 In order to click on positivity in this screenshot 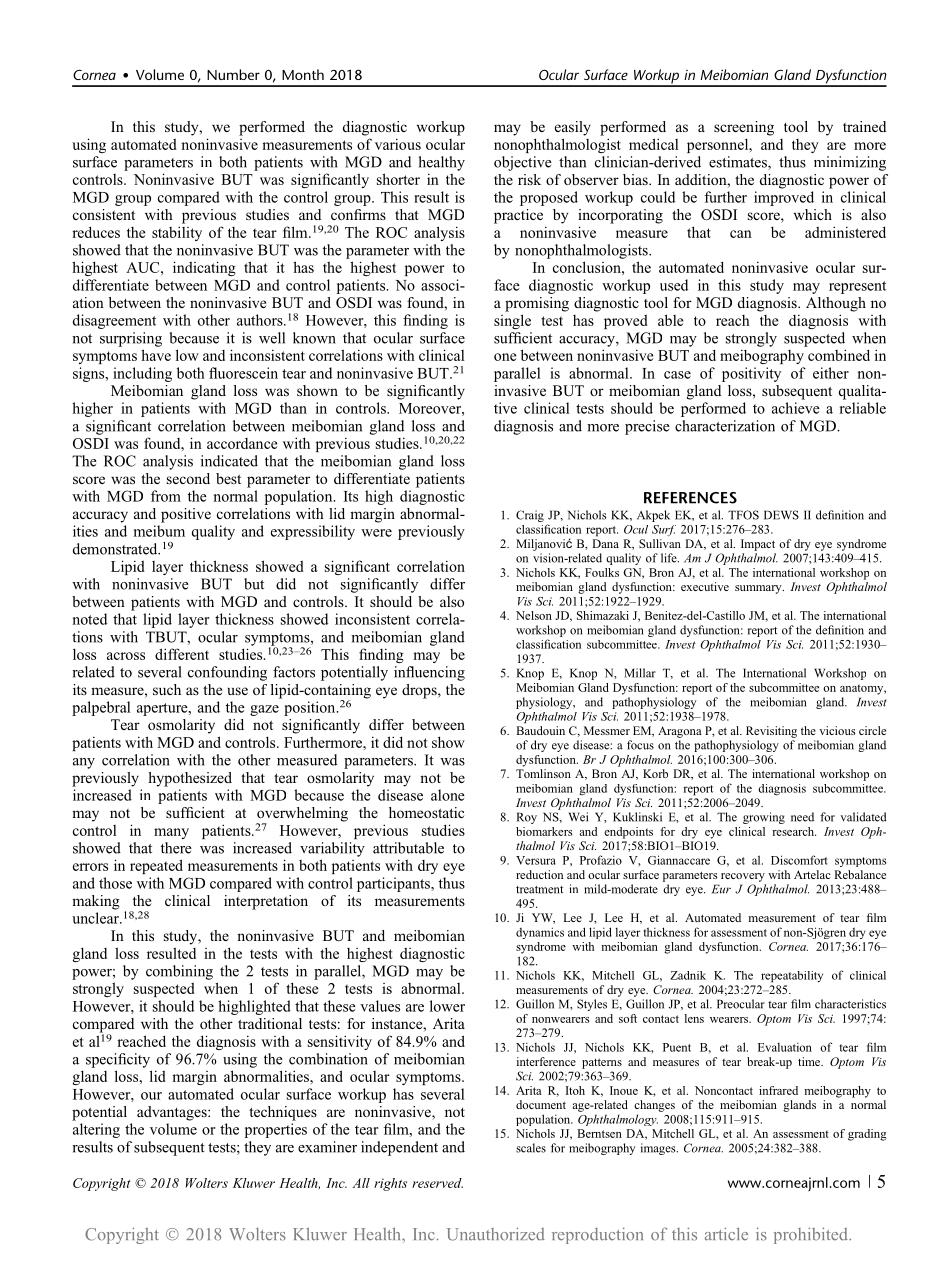, I will do `click(751, 374)`.
